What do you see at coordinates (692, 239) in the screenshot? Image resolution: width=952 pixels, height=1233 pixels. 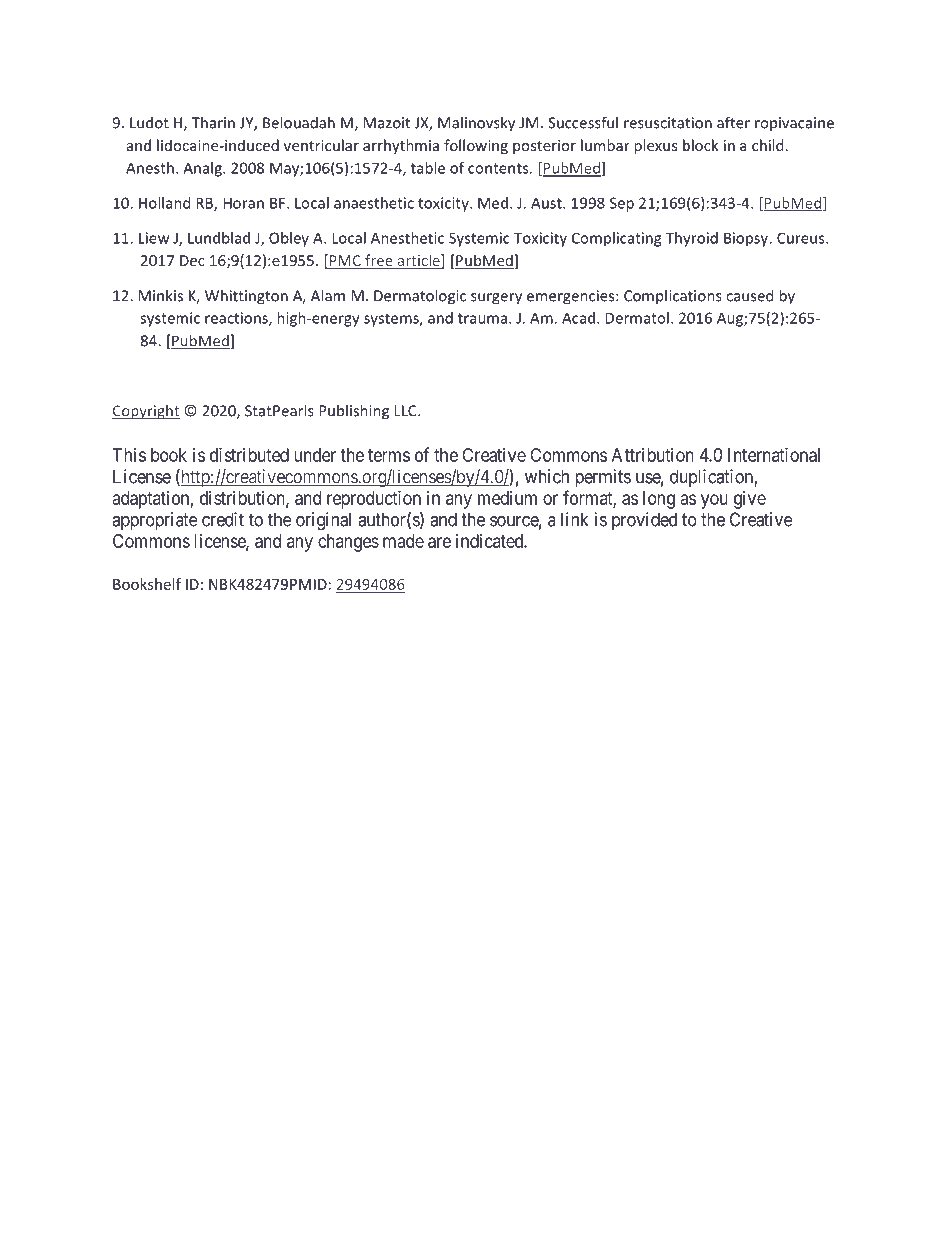 I see `Thyroid` at bounding box center [692, 239].
